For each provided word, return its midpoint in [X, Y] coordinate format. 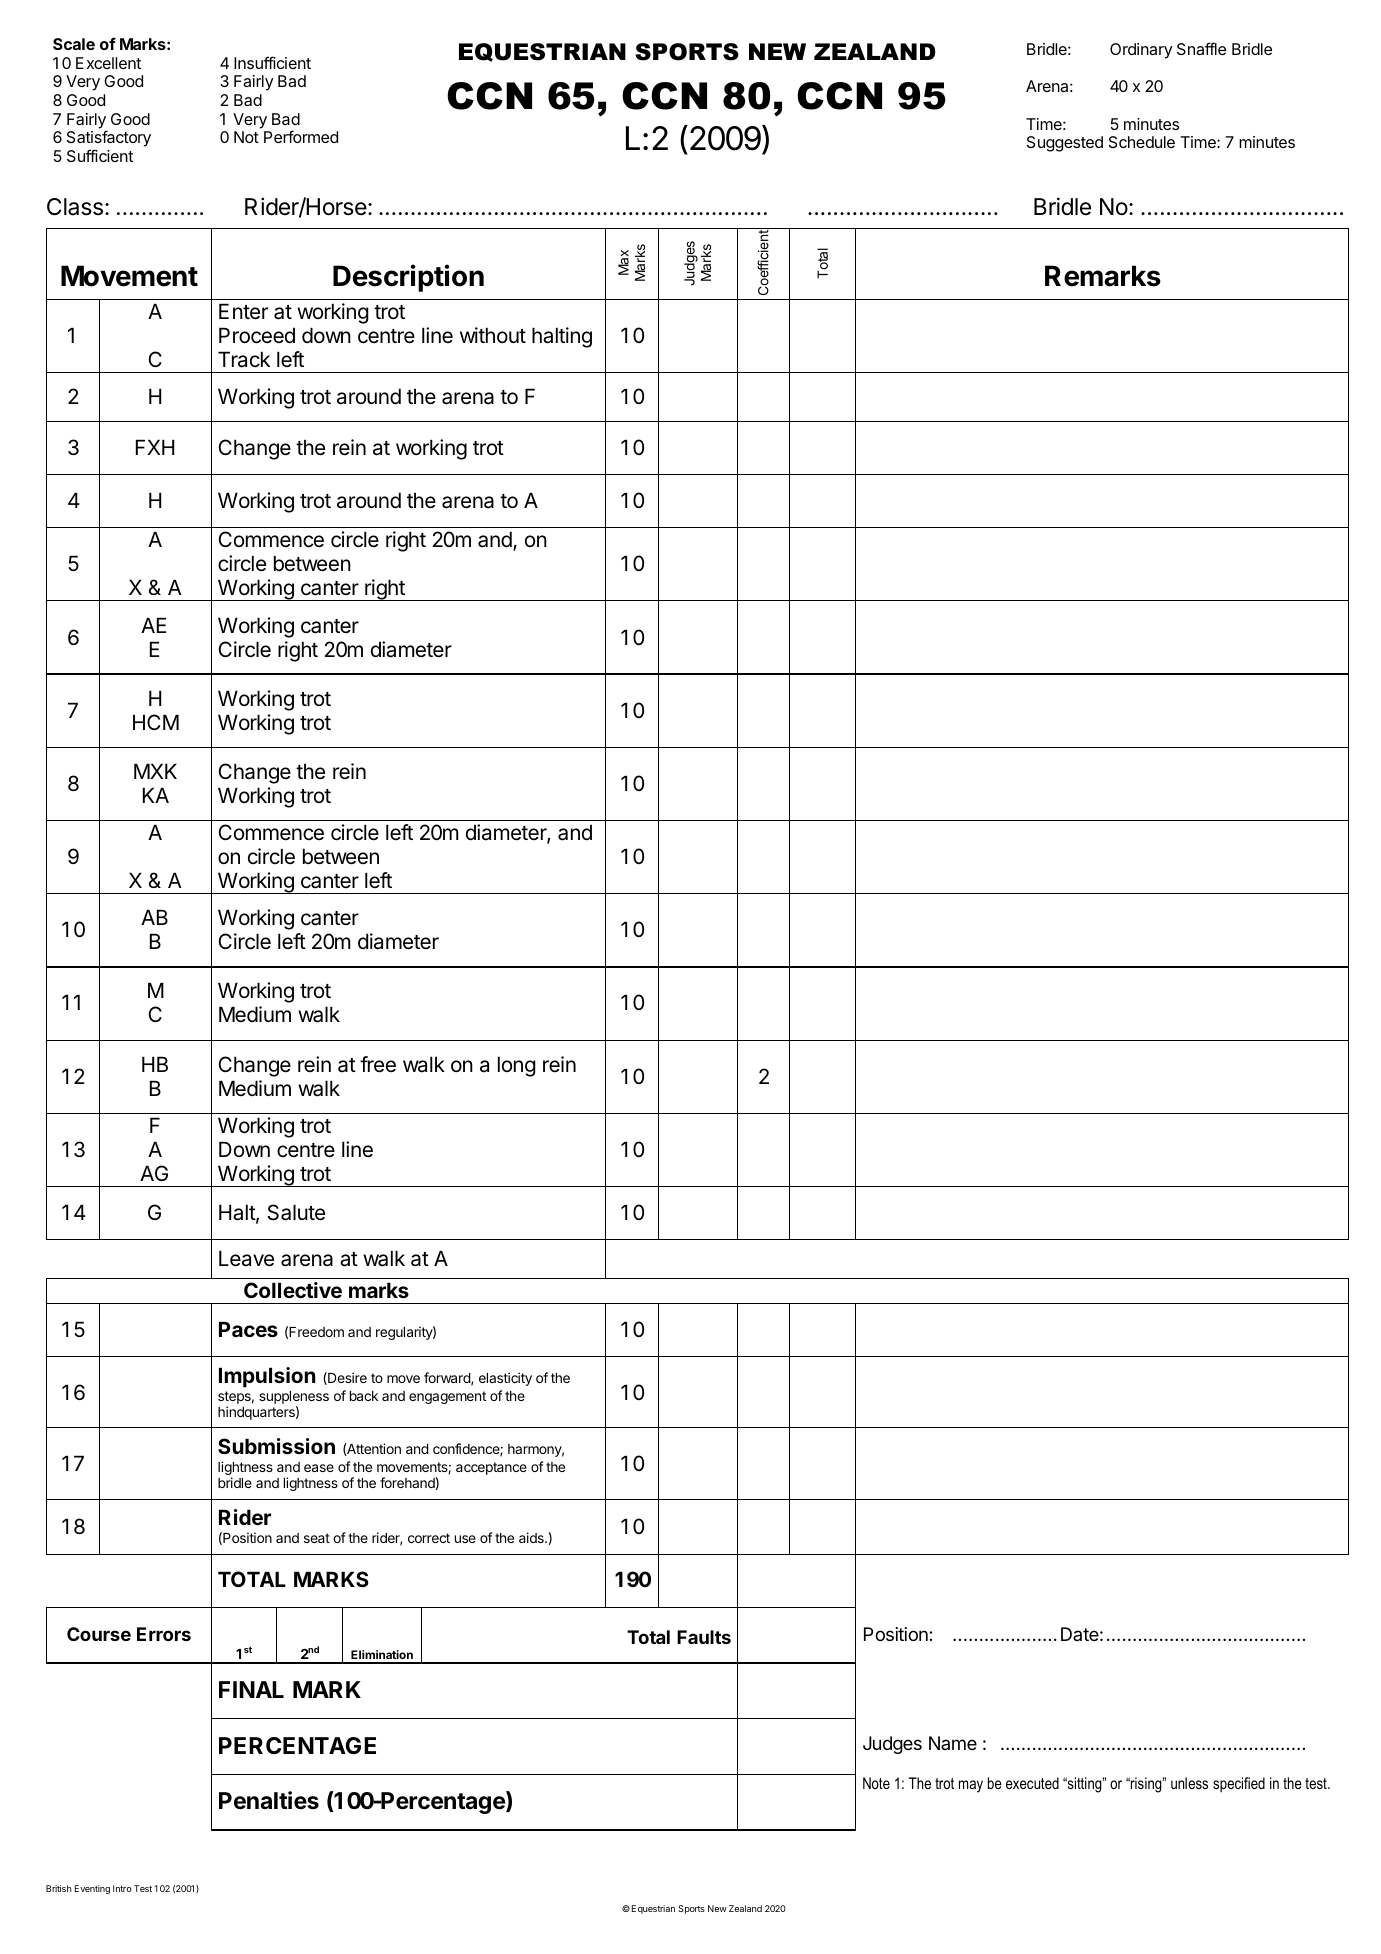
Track [244, 359]
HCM [156, 722]
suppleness [294, 1397]
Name [953, 1743]
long [517, 1066]
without [493, 335]
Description [408, 278]
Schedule [1142, 142]
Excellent [108, 63]
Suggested [1065, 144]
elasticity [505, 1379]
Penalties [269, 1800]
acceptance [491, 1468]
